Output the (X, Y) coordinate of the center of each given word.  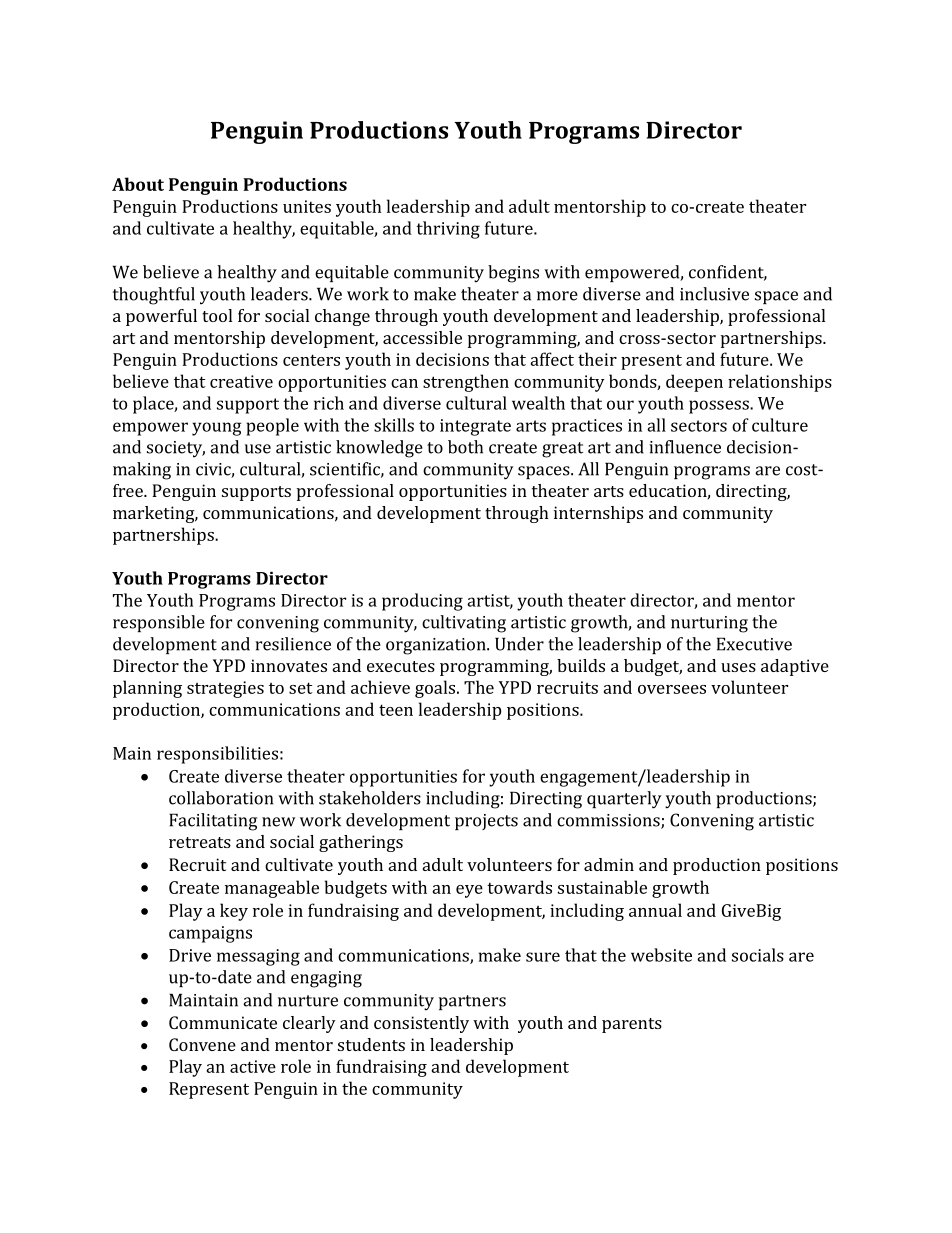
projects (486, 822)
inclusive (714, 294)
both (465, 447)
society (176, 449)
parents (632, 1025)
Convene (202, 1044)
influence (685, 447)
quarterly (624, 800)
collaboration (221, 798)
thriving (448, 230)
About (138, 184)
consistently (421, 1024)
